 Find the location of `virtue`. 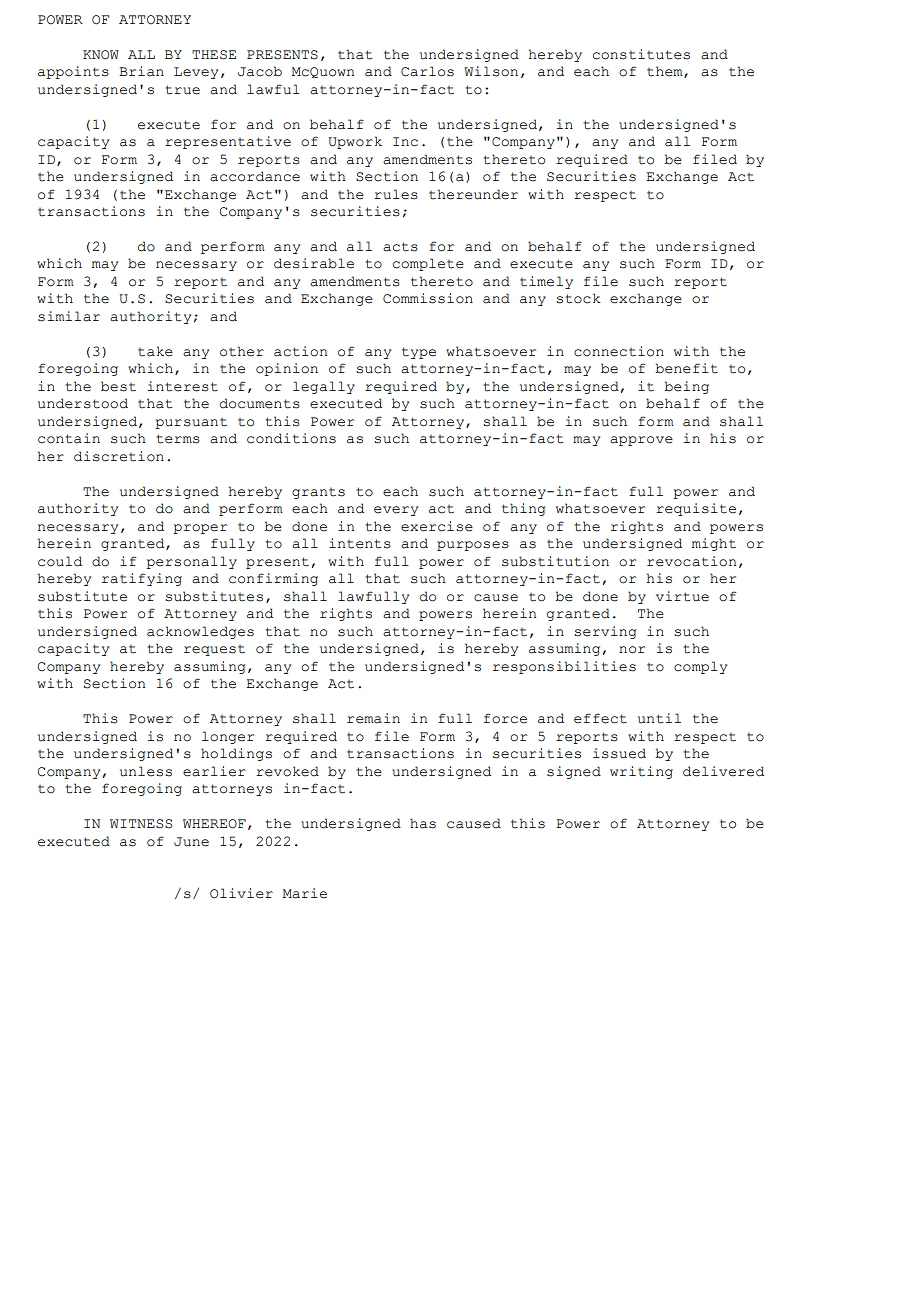

virtue is located at coordinates (682, 596).
